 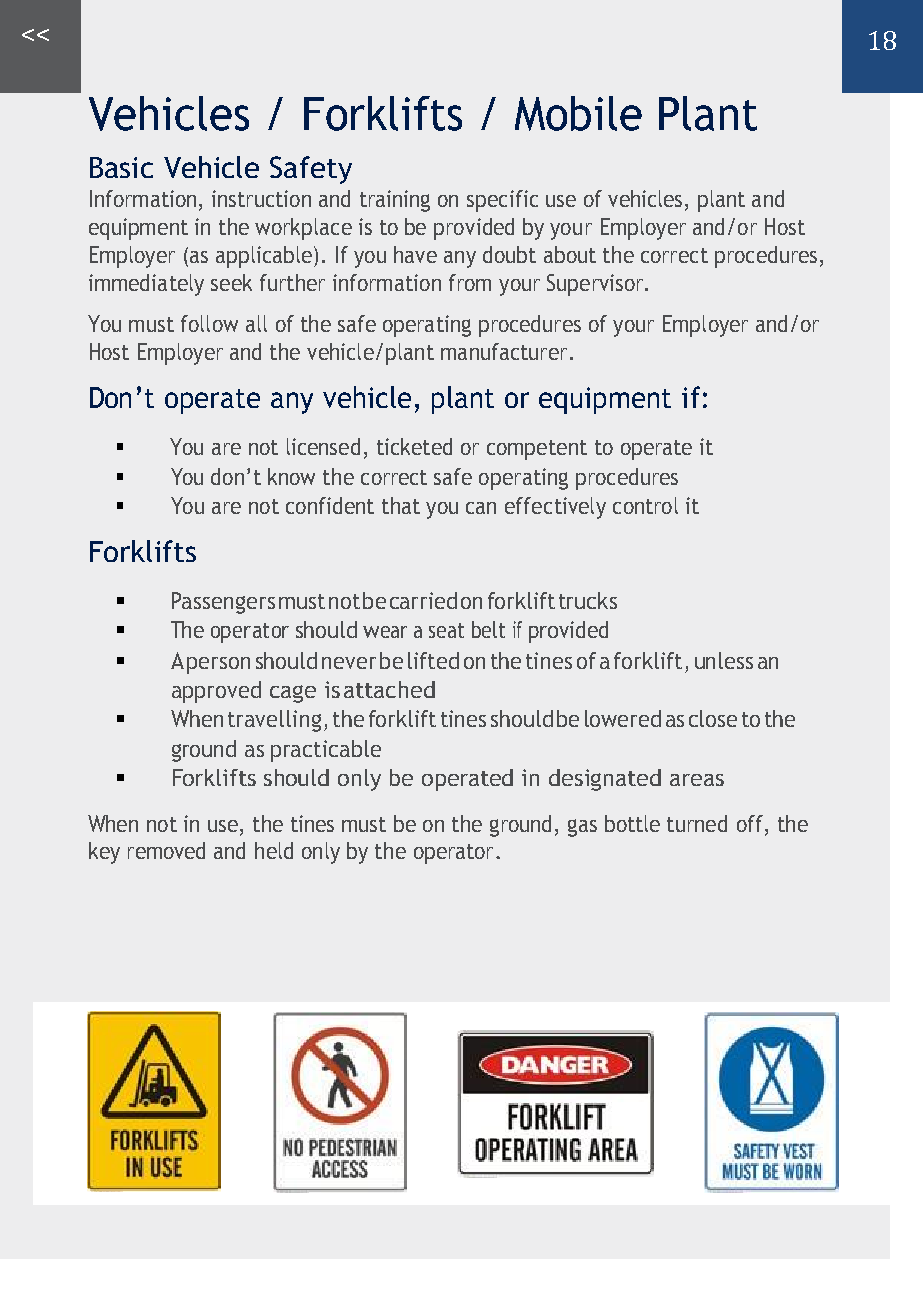 What do you see at coordinates (401, 505) in the screenshot?
I see `that` at bounding box center [401, 505].
